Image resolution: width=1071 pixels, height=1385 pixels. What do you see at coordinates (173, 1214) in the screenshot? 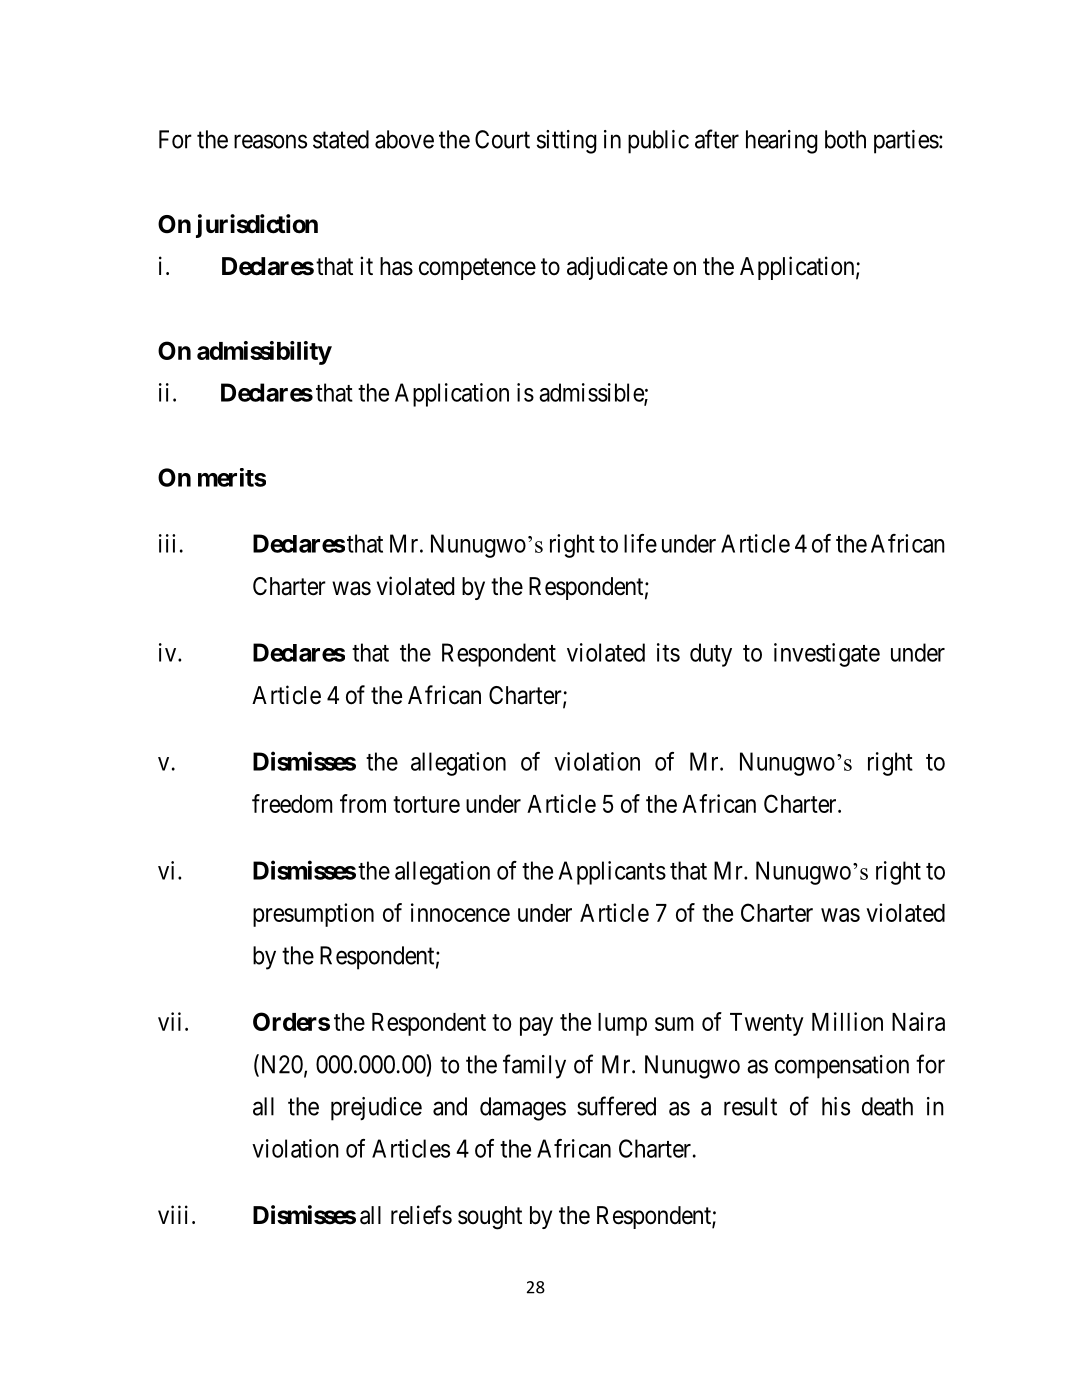
I see `viii` at bounding box center [173, 1214].
